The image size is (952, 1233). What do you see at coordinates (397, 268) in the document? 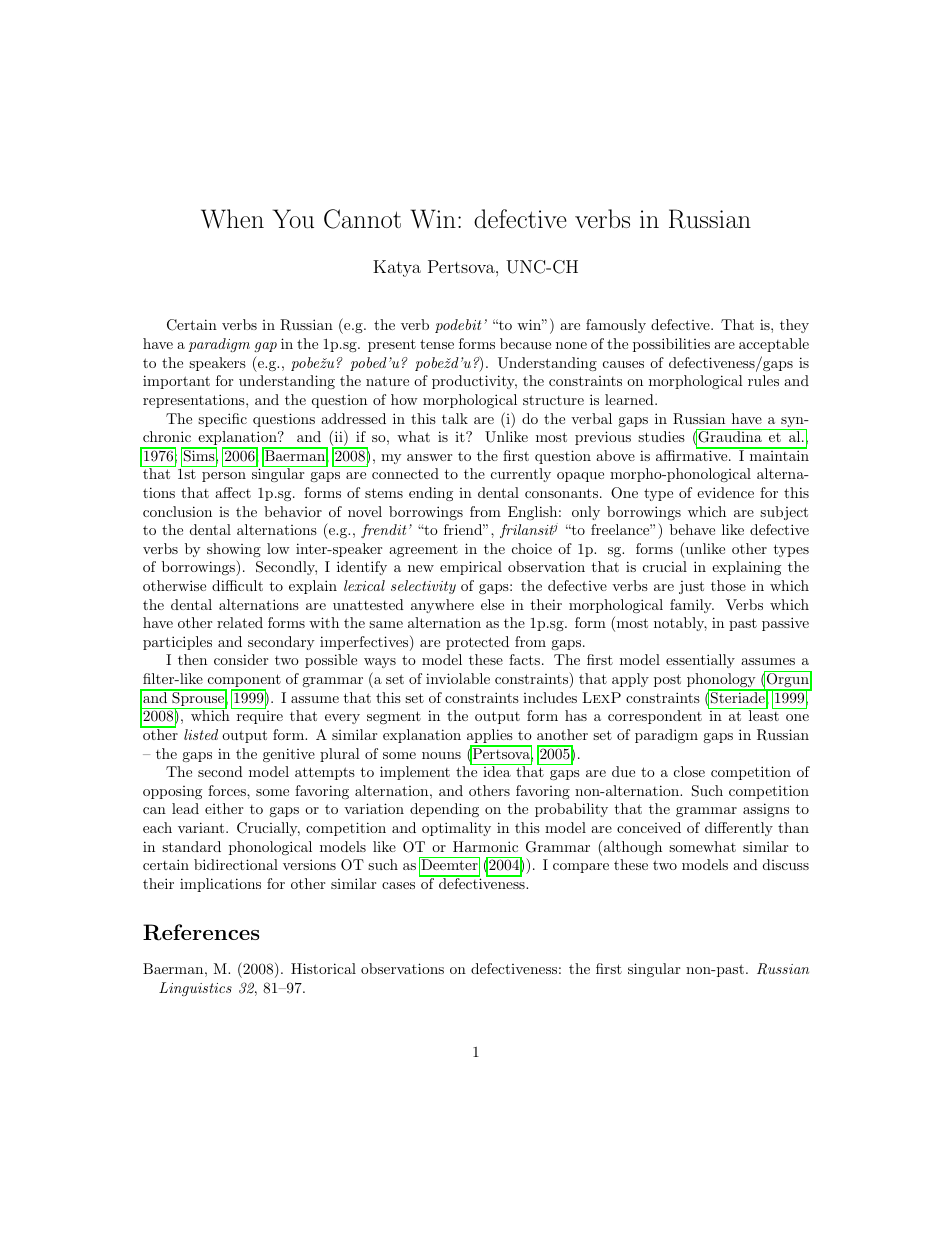
I see `Katya` at bounding box center [397, 268].
